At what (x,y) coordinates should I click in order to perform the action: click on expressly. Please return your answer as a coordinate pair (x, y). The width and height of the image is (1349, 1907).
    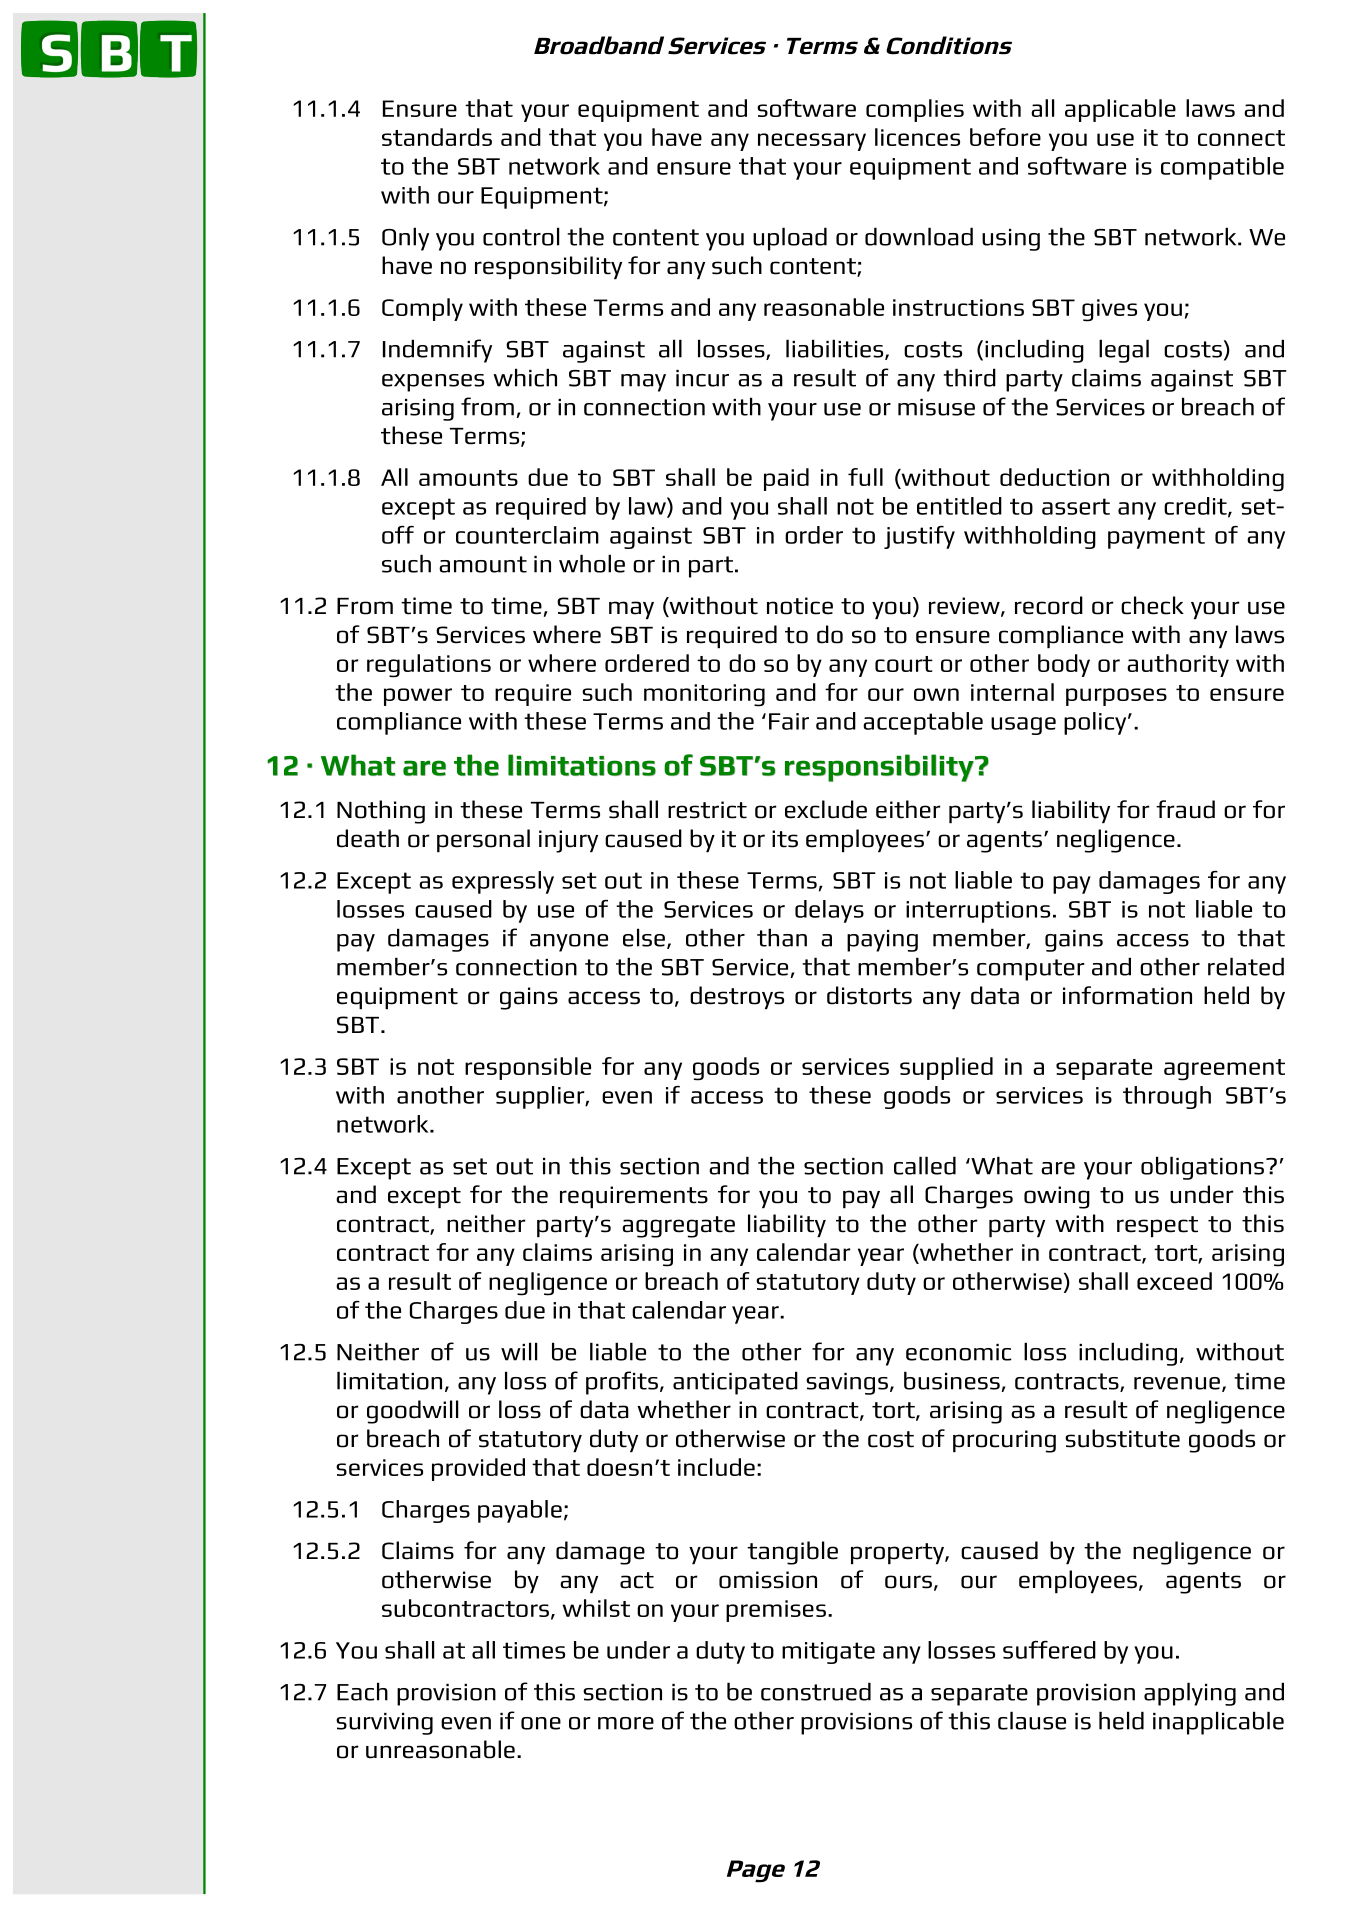
    Looking at the image, I should click on (503, 882).
